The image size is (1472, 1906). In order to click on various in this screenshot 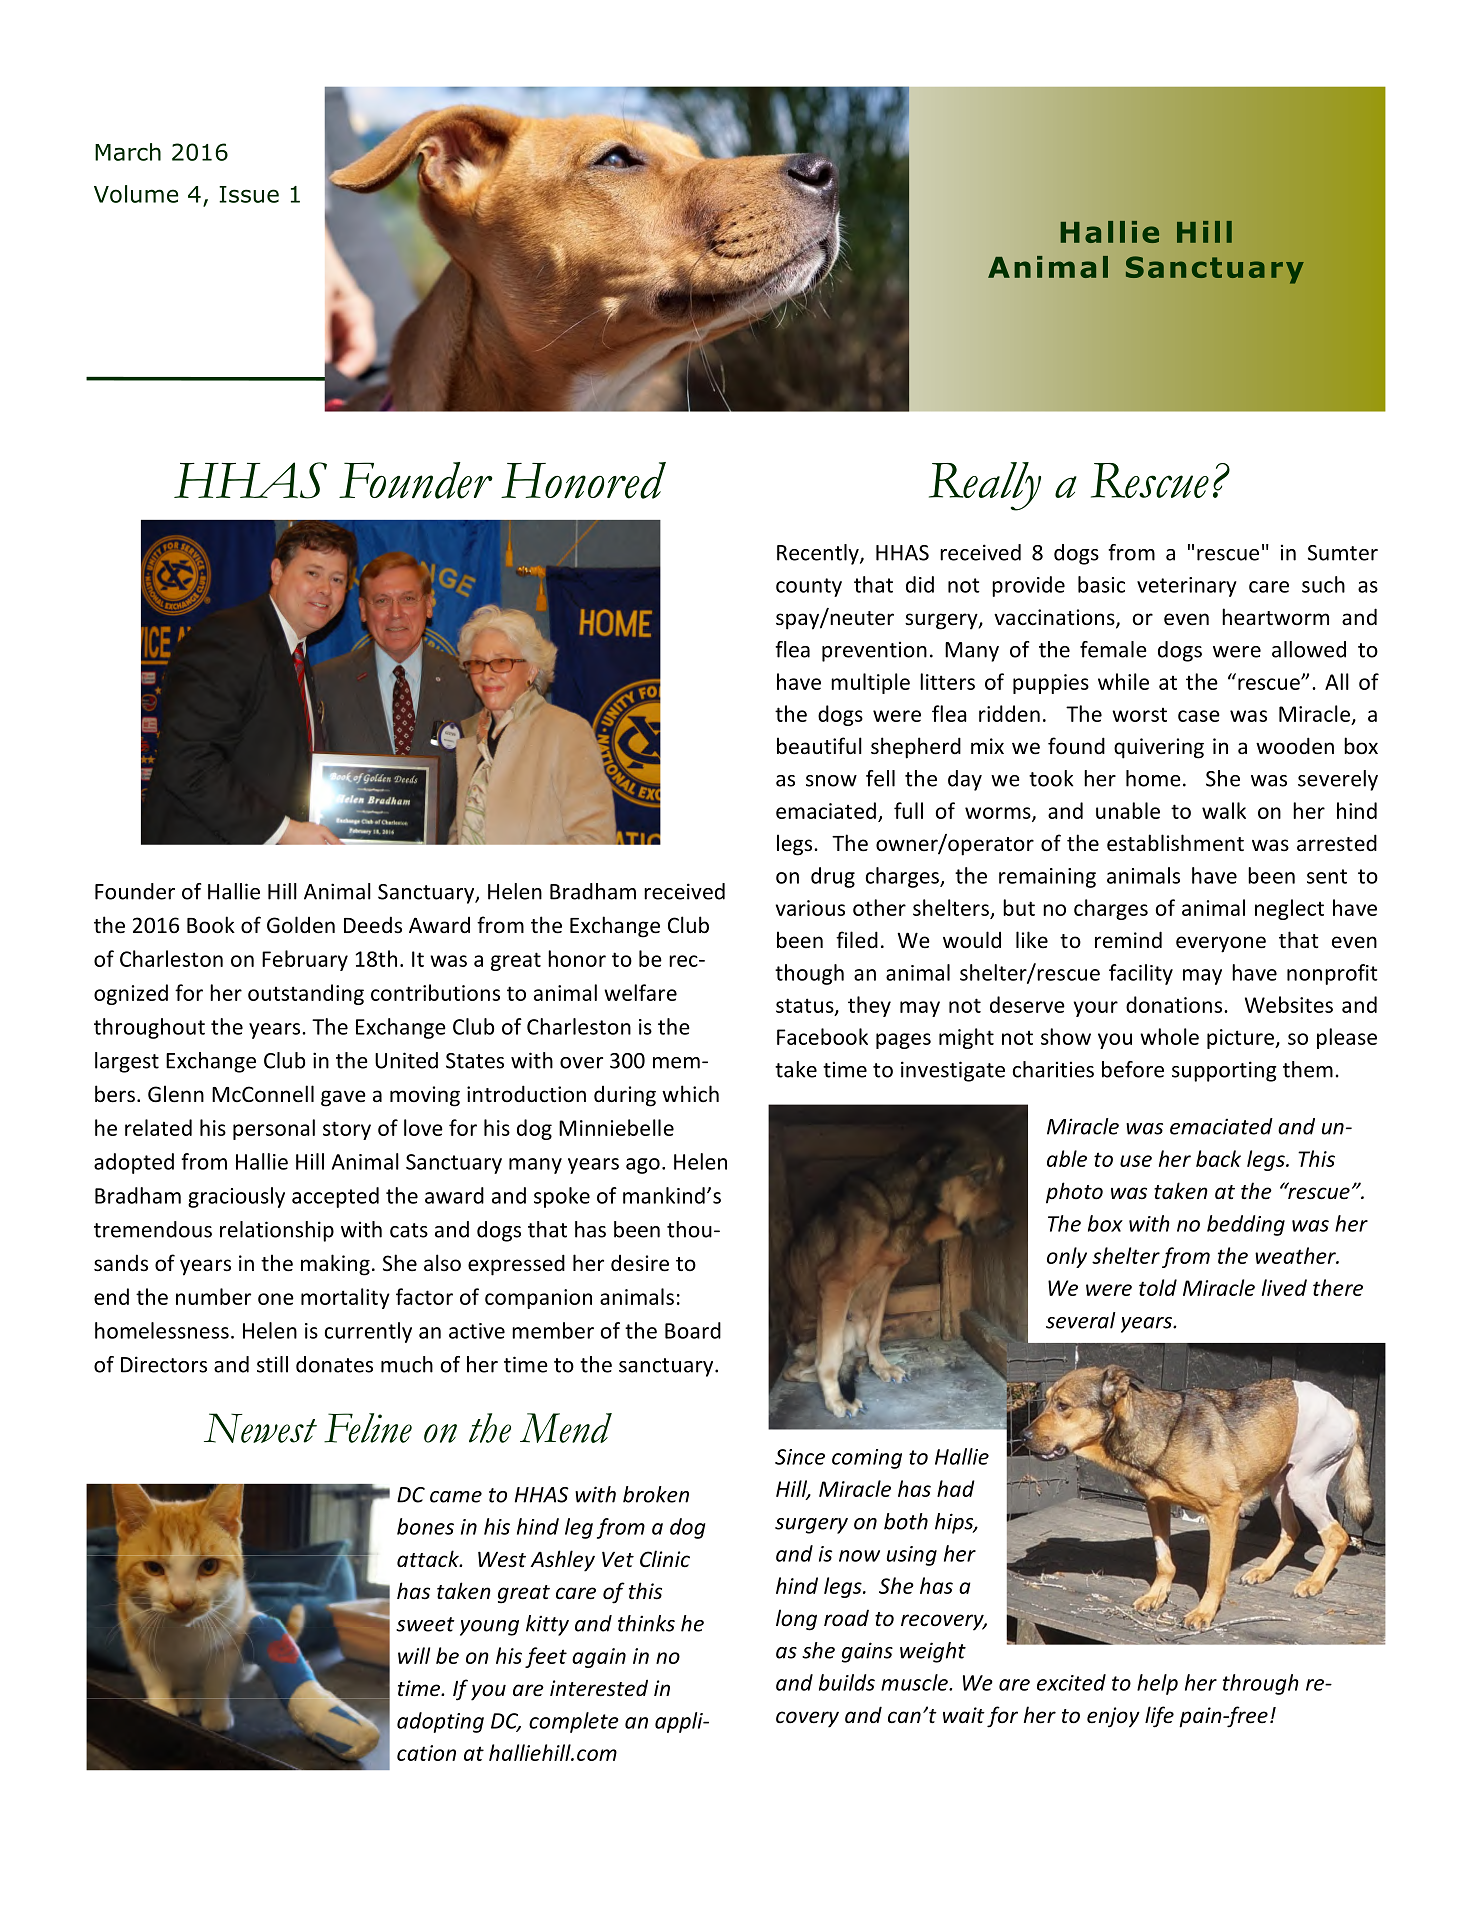, I will do `click(810, 908)`.
